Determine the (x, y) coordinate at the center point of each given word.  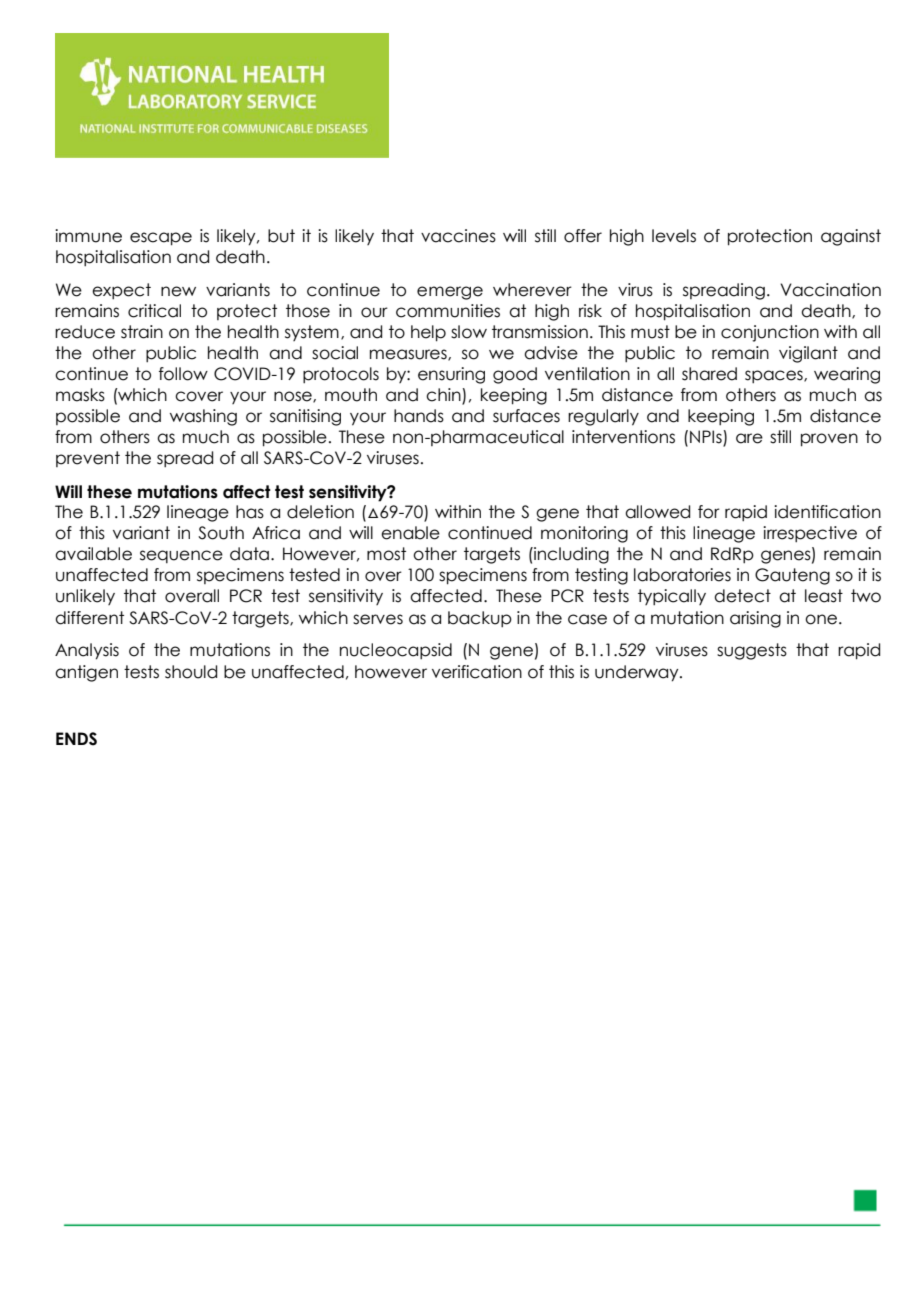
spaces (775, 376)
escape (161, 239)
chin (444, 396)
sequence (181, 556)
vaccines (458, 236)
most (386, 554)
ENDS (76, 739)
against (851, 237)
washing (203, 417)
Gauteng (792, 576)
